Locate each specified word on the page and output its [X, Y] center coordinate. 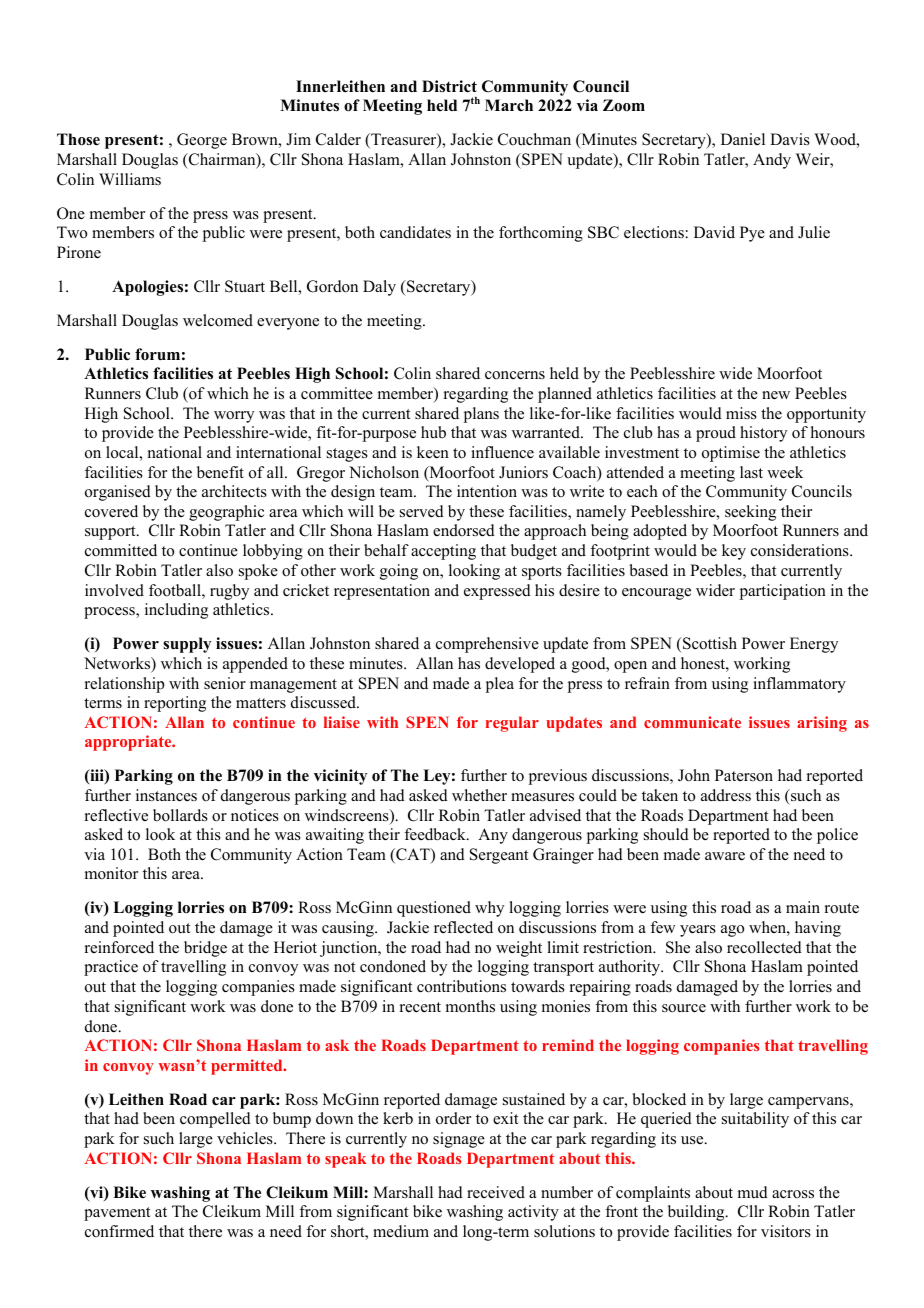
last [751, 472]
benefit [220, 472]
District [449, 86]
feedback [436, 834]
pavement [117, 1214]
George [202, 141]
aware [725, 856]
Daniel [743, 139]
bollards [180, 815]
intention [487, 491]
